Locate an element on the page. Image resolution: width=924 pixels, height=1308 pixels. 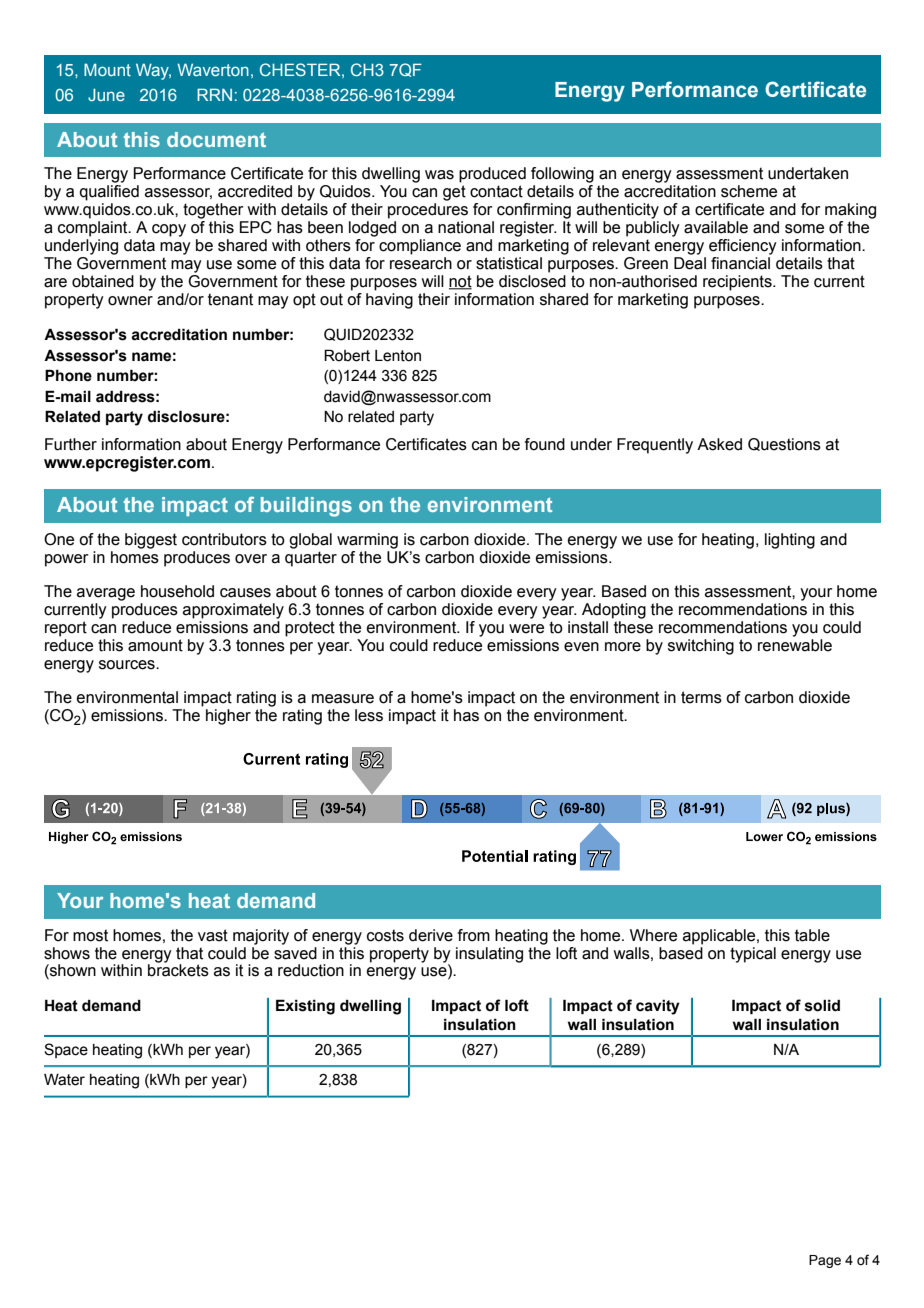
Way is located at coordinates (153, 71).
